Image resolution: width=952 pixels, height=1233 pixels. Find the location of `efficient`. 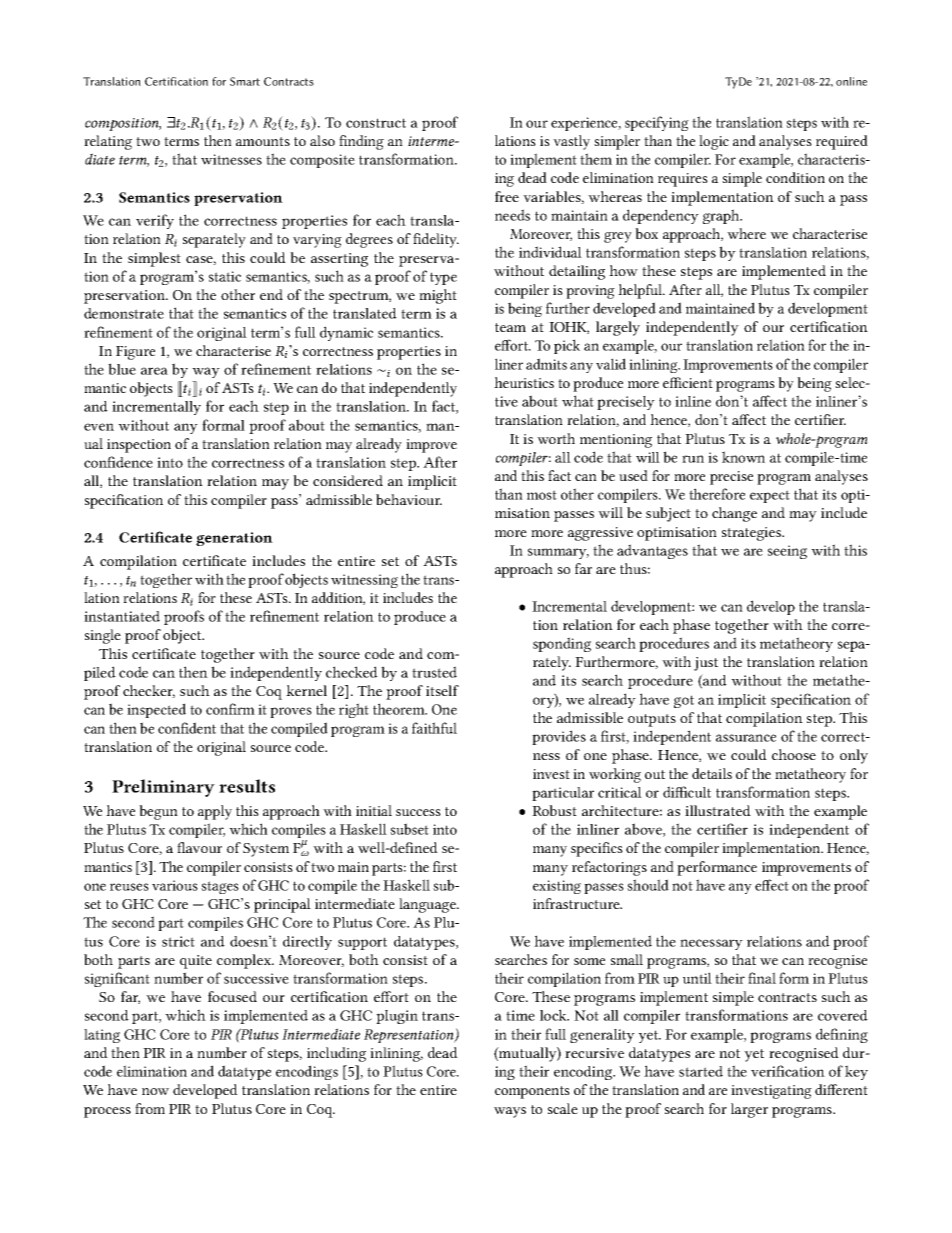

efficient is located at coordinates (688, 382).
